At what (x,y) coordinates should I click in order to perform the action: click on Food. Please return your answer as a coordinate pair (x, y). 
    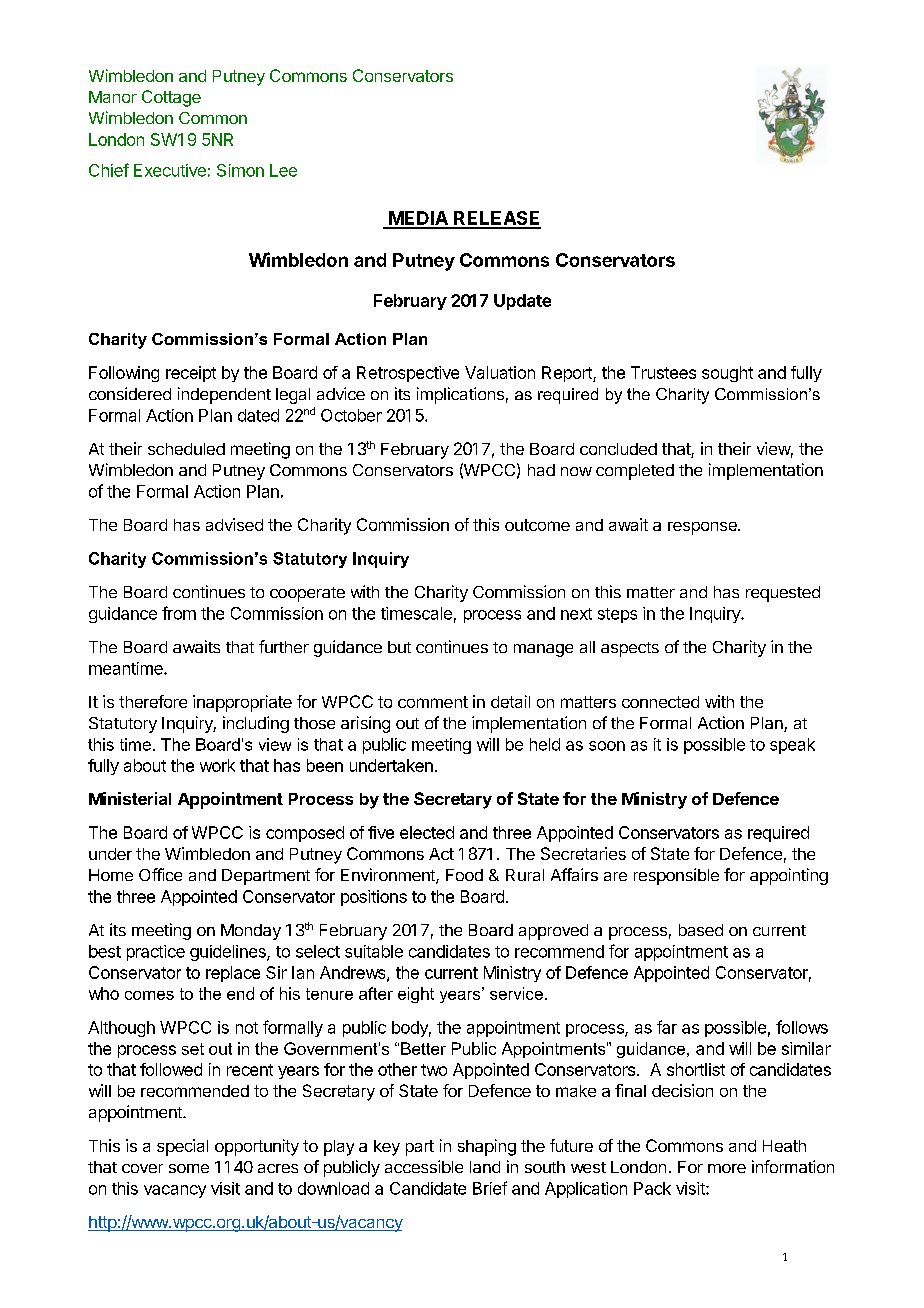
    Looking at the image, I should click on (464, 875).
